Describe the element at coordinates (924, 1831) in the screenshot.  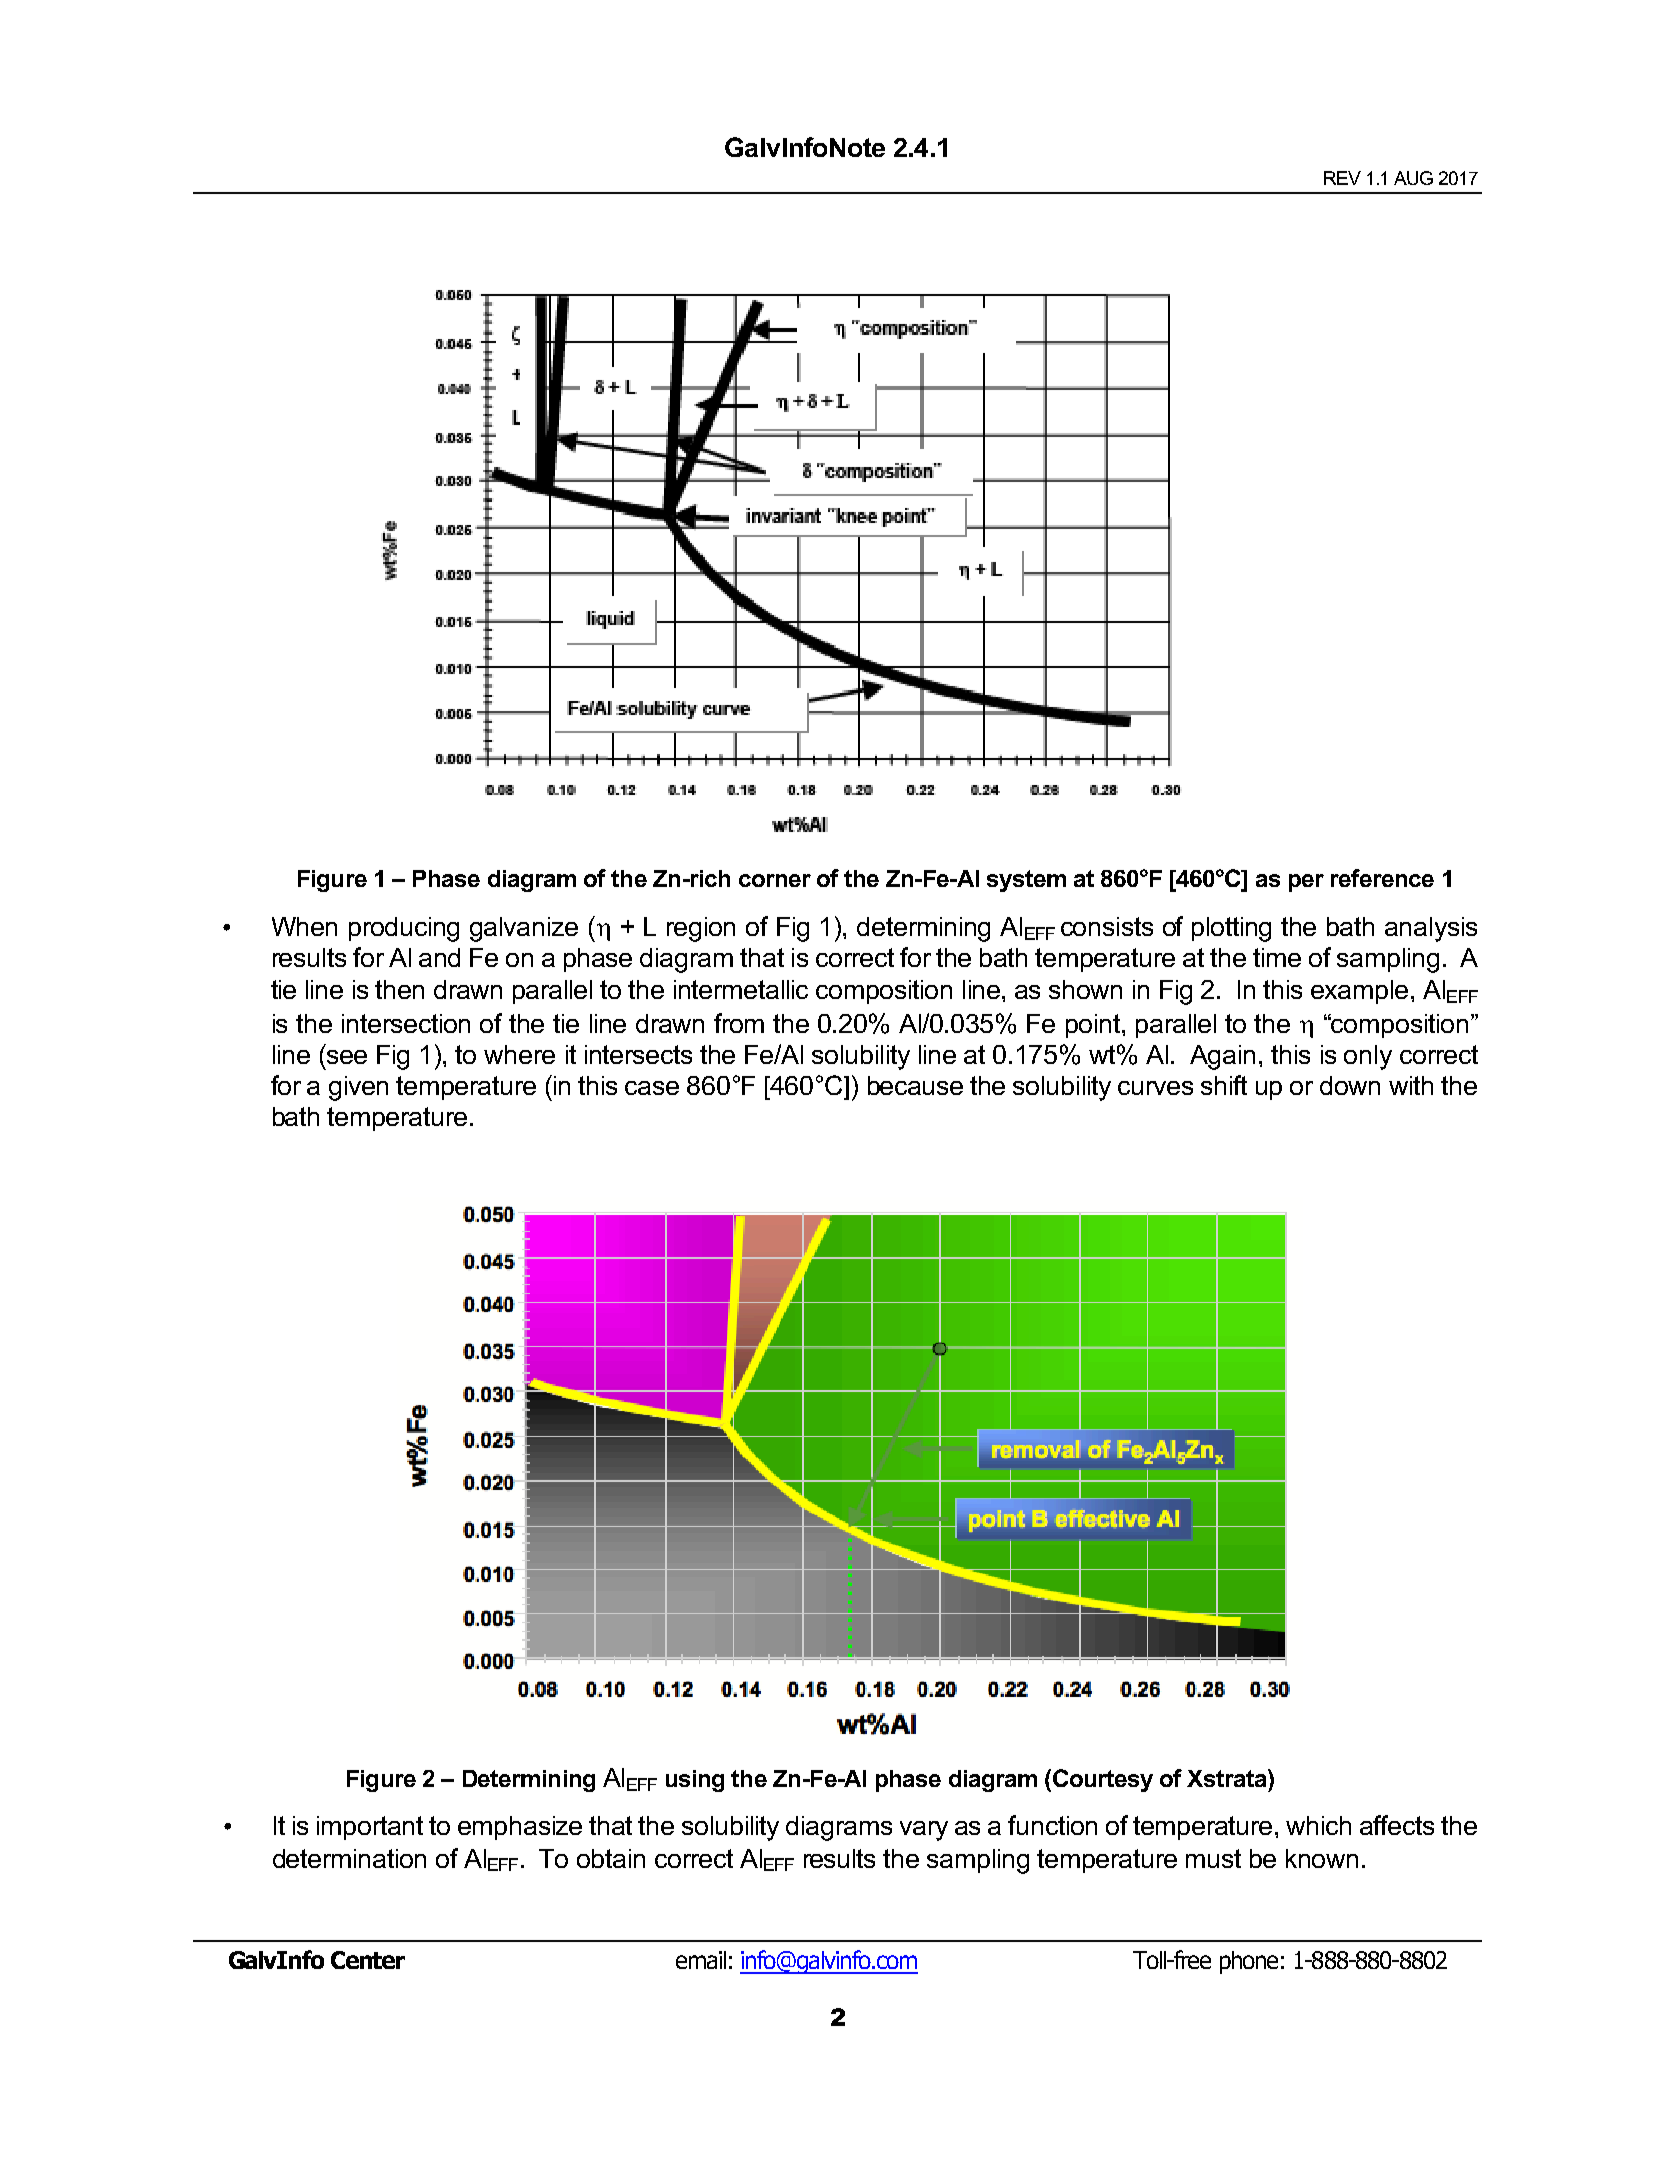
I see `vary` at that location.
